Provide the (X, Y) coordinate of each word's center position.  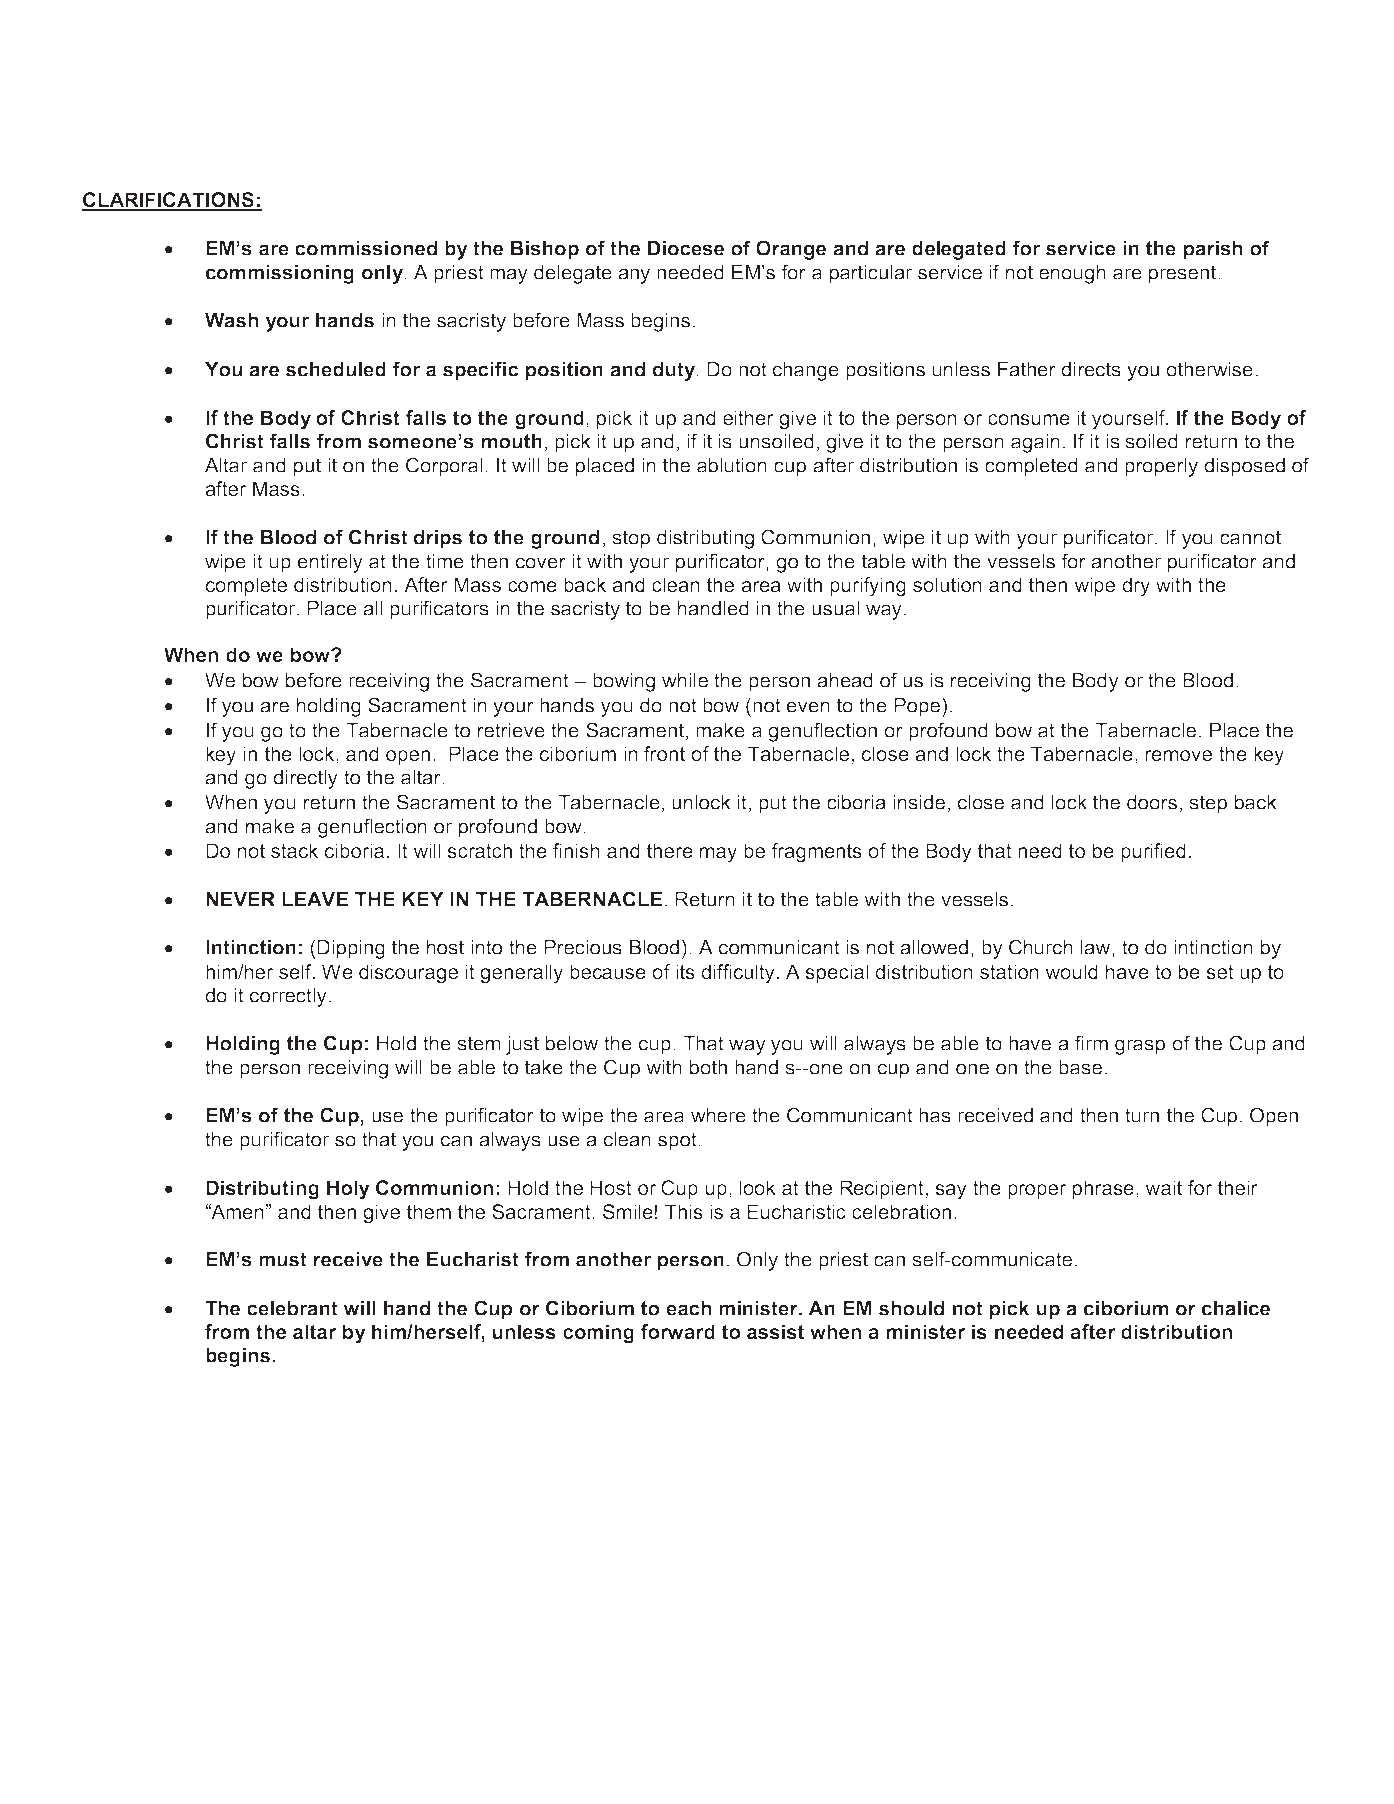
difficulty (738, 974)
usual (835, 608)
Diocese (686, 248)
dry (1136, 587)
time (445, 561)
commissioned (366, 248)
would (1071, 971)
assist (775, 1331)
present (1184, 274)
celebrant (292, 1308)
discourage (408, 974)
